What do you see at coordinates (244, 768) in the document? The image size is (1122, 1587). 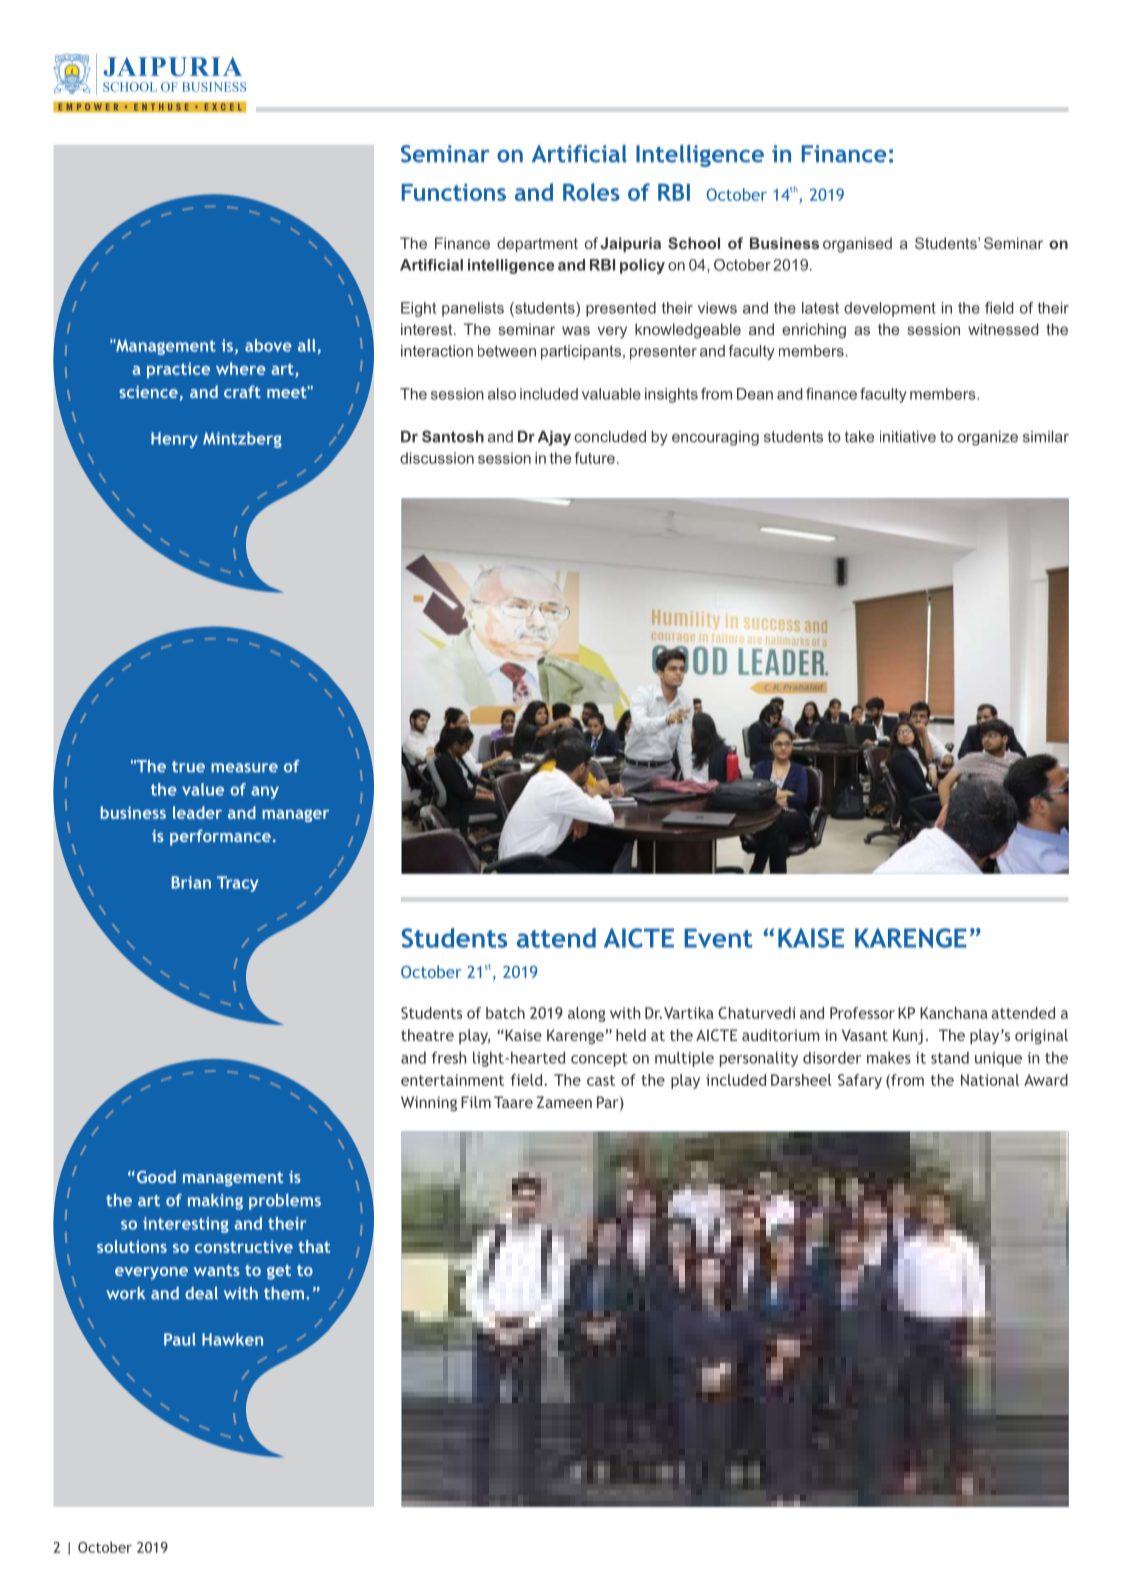 I see `measure` at bounding box center [244, 768].
